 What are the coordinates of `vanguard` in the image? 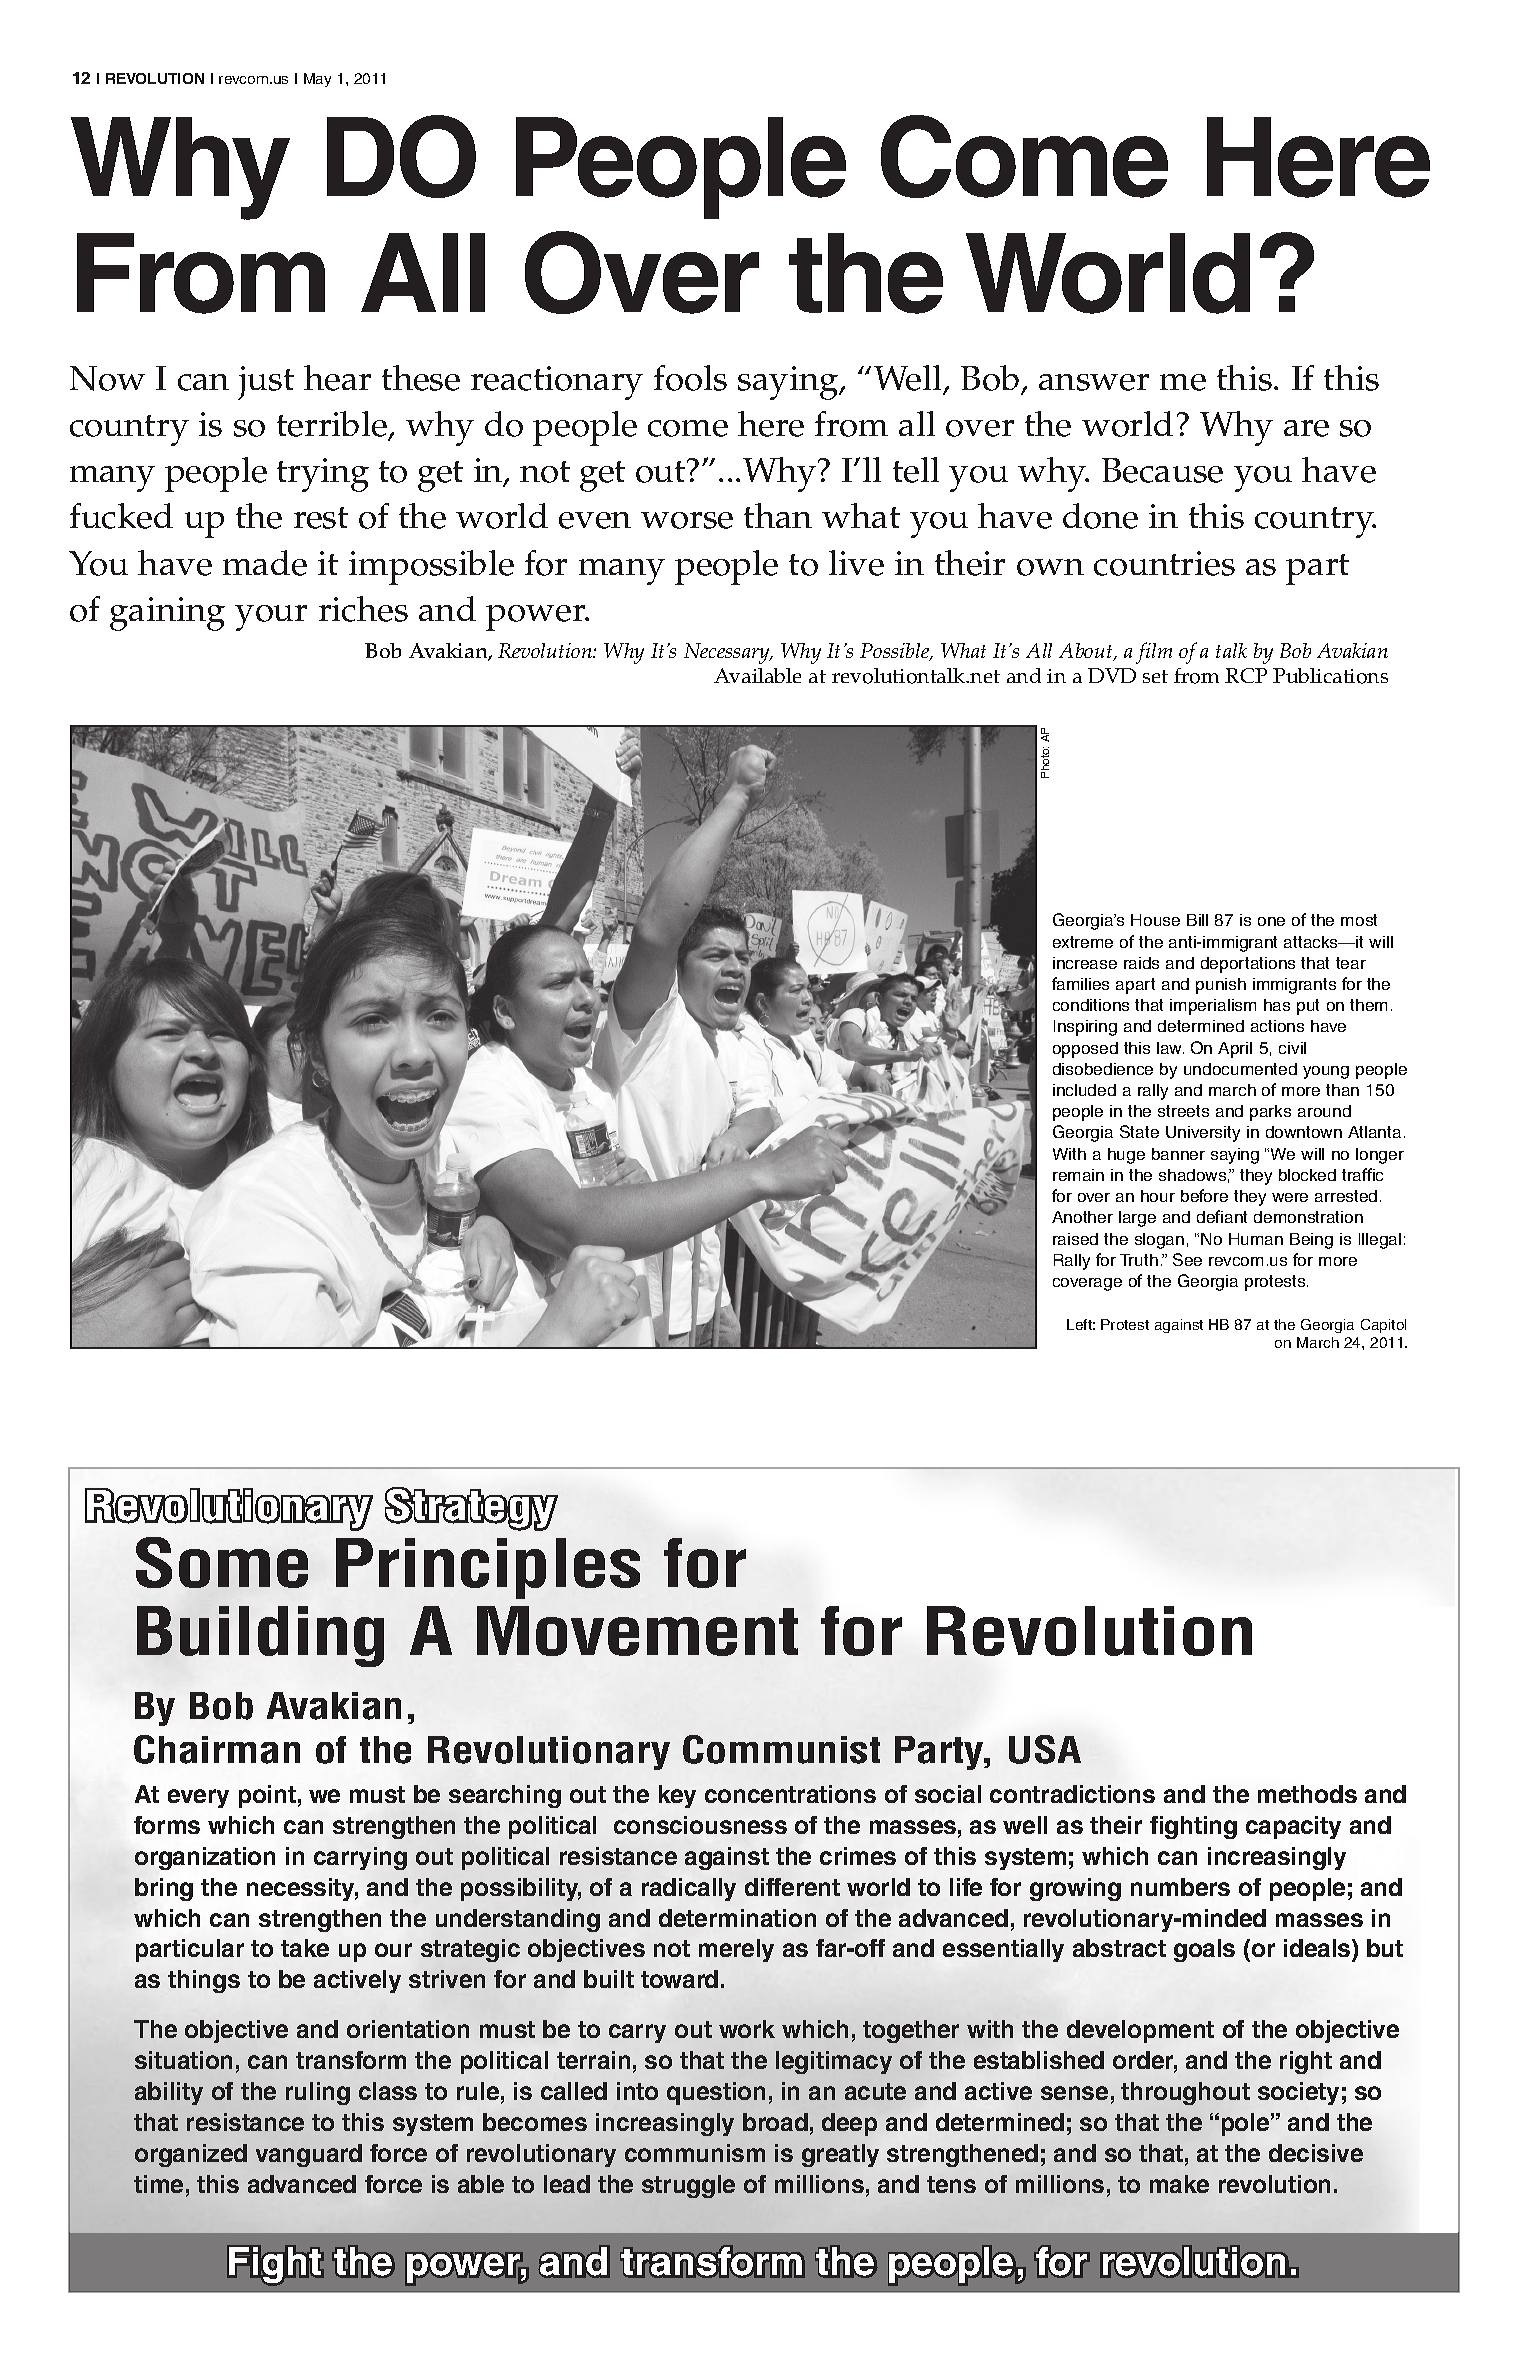 It's located at (309, 2155).
